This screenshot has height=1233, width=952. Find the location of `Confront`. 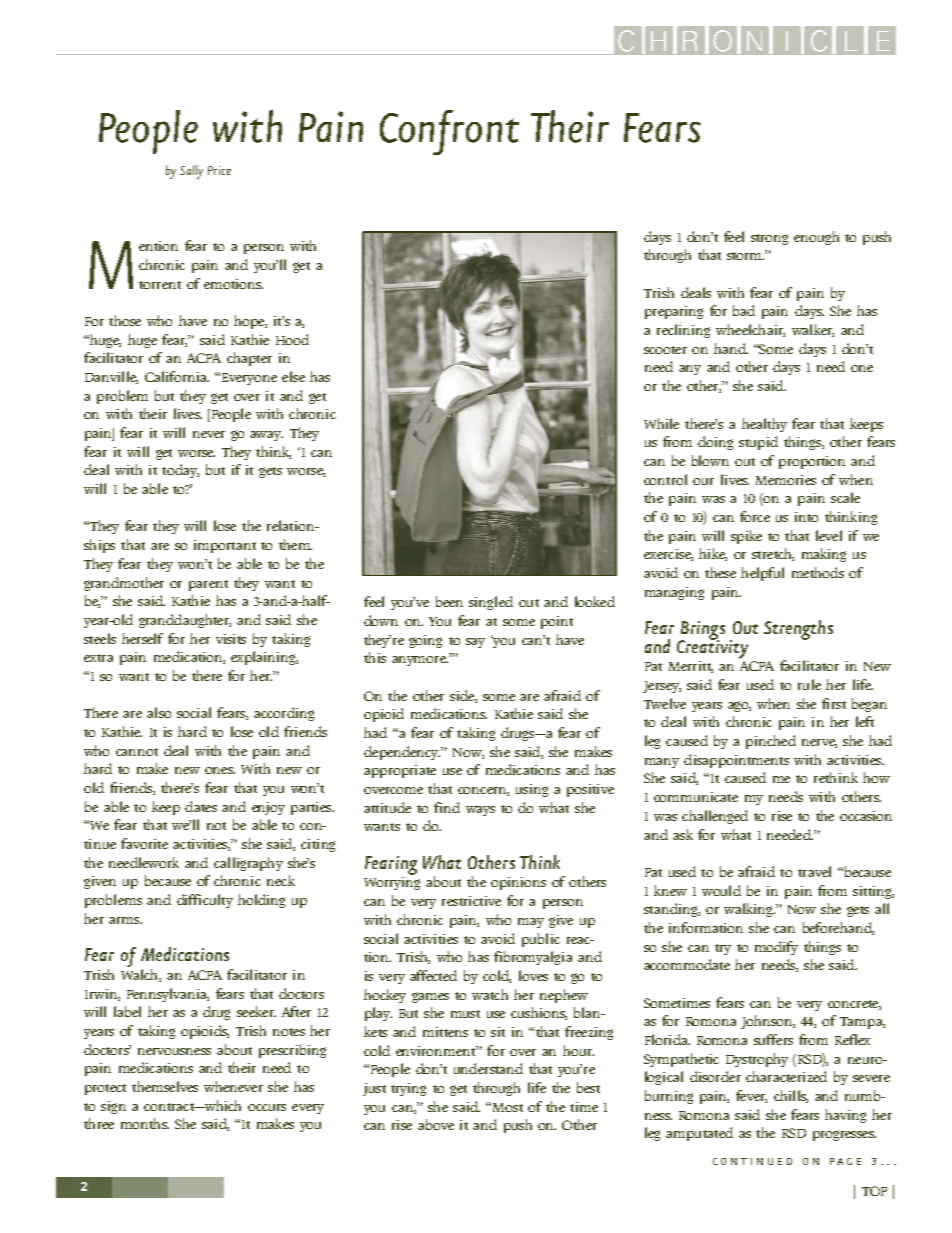

Confront is located at coordinates (449, 132).
